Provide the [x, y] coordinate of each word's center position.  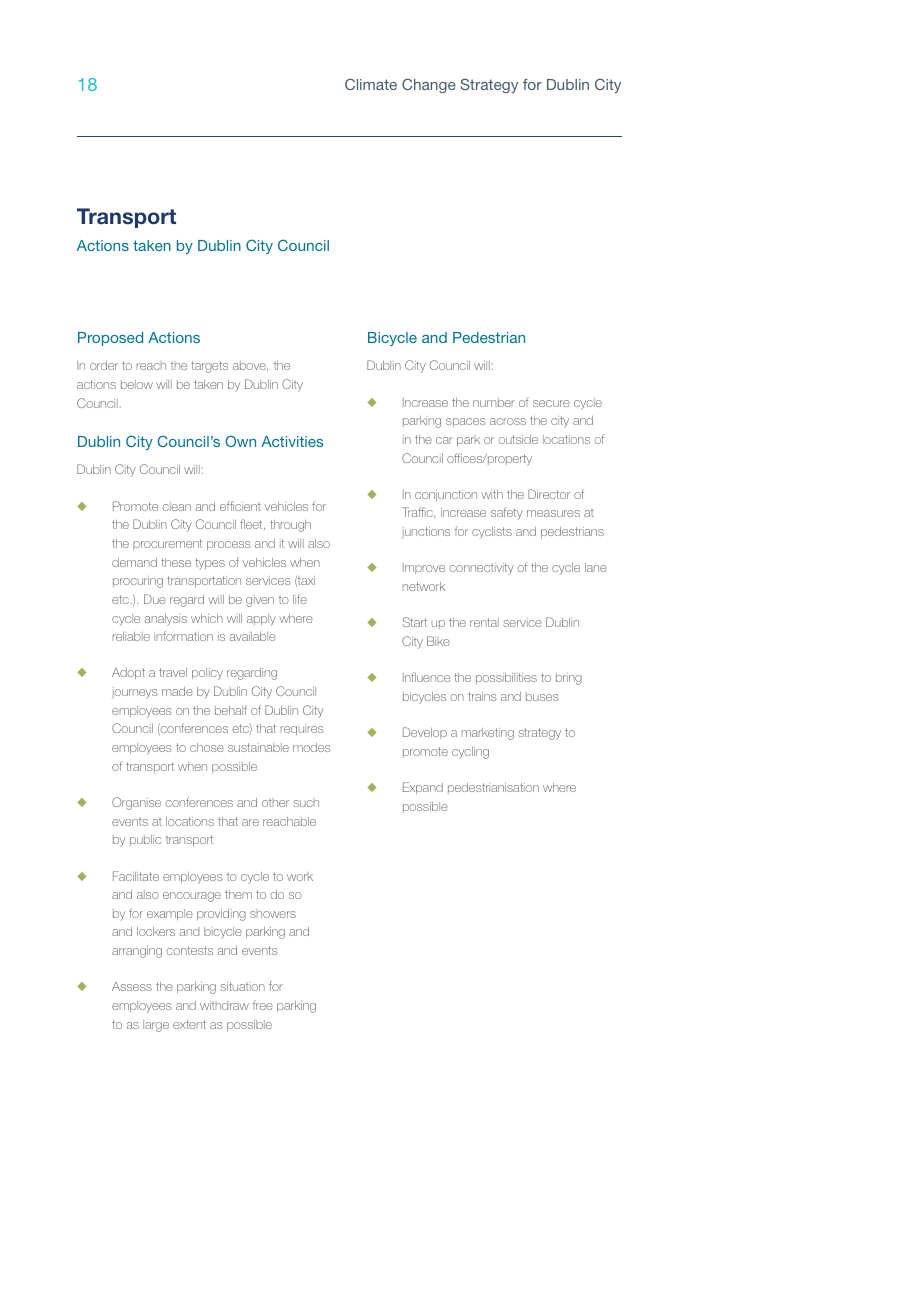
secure [551, 403]
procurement [167, 544]
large [156, 1026]
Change [429, 85]
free [263, 1005]
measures [553, 513]
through [290, 526]
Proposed [110, 339]
